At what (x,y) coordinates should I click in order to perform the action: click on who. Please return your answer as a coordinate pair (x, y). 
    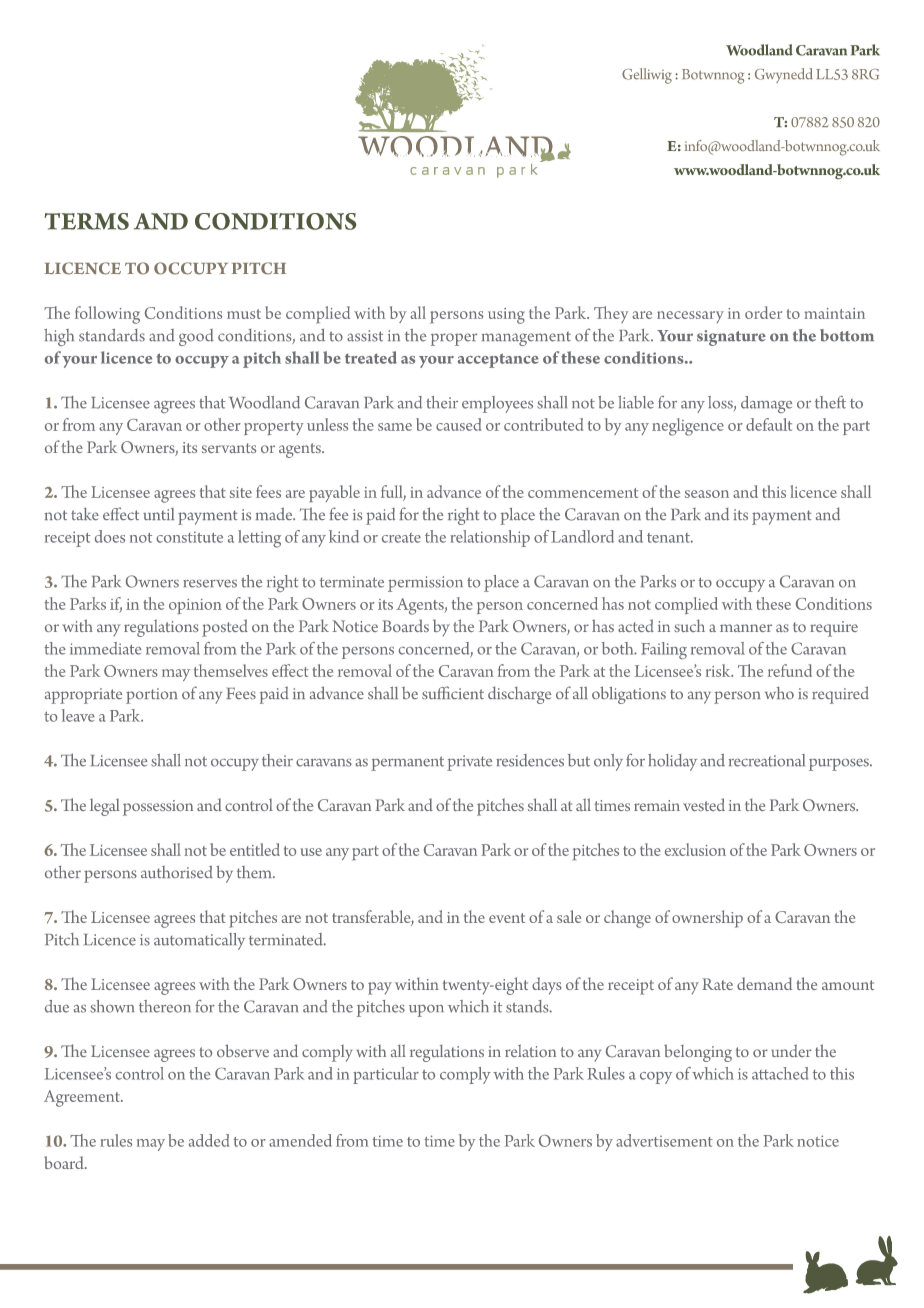
    Looking at the image, I should click on (779, 693).
